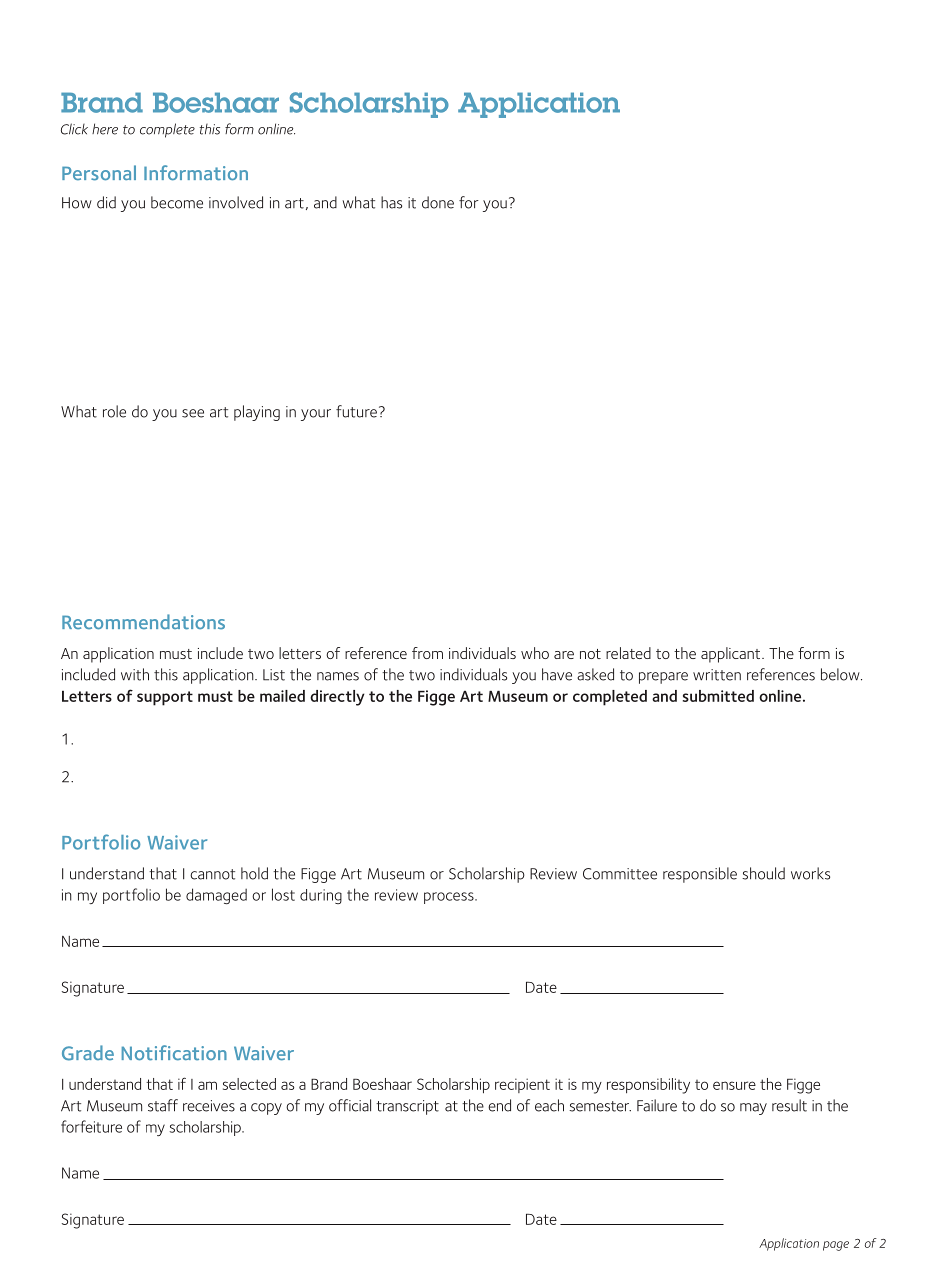 The image size is (947, 1288). What do you see at coordinates (91, 1126) in the screenshot?
I see `forfeiture` at bounding box center [91, 1126].
